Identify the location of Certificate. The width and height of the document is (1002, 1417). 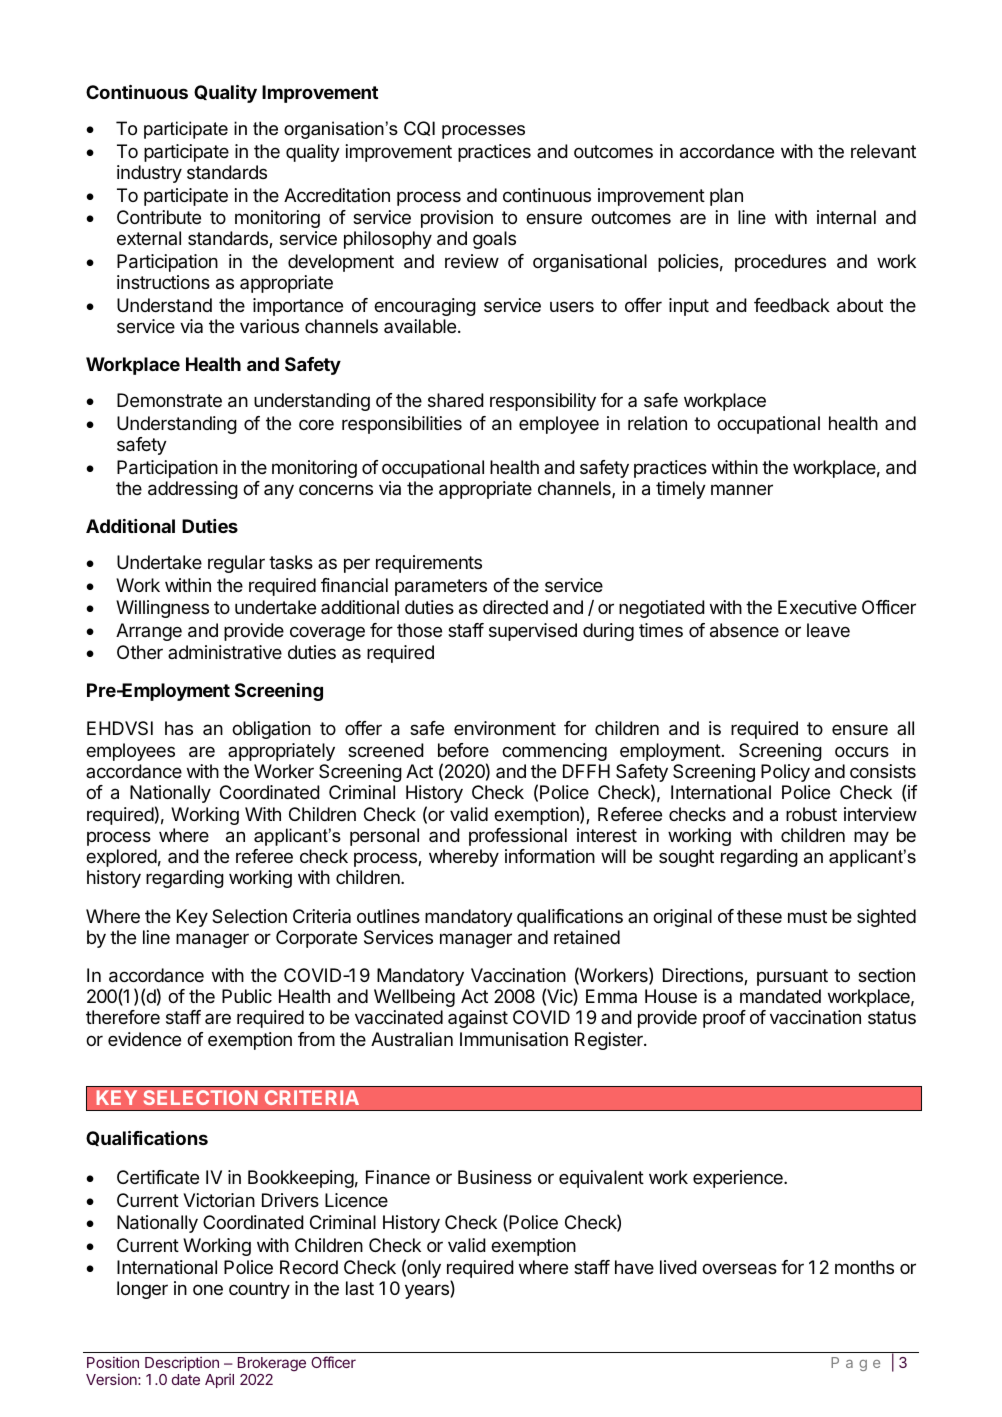
(158, 1177).
